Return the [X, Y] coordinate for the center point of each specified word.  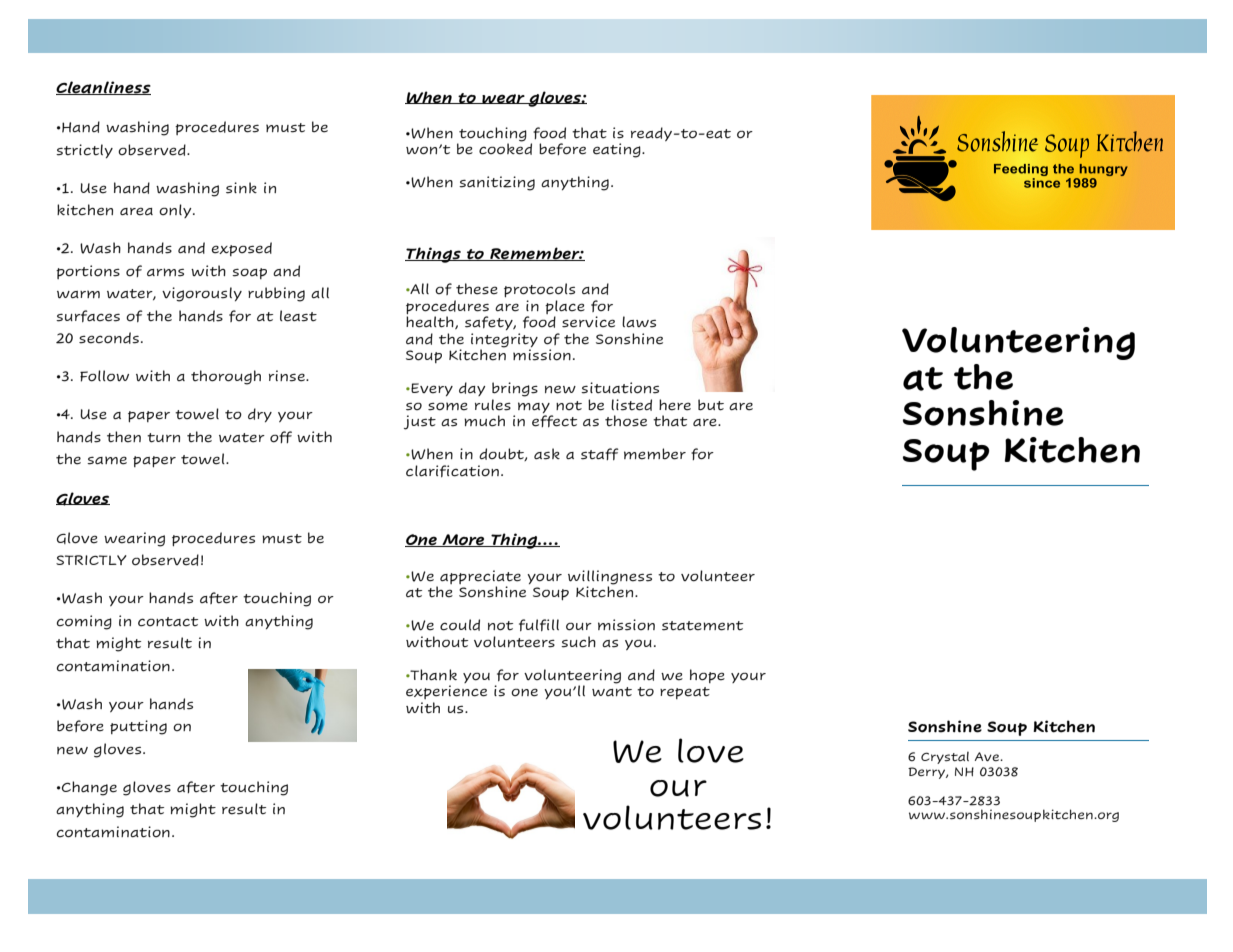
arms [165, 272]
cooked [505, 148]
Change [88, 788]
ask [547, 454]
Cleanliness [103, 88]
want [612, 692]
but [711, 405]
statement [702, 626]
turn [163, 438]
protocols [539, 290]
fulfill [539, 625]
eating [618, 150]
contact [168, 622]
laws [639, 322]
